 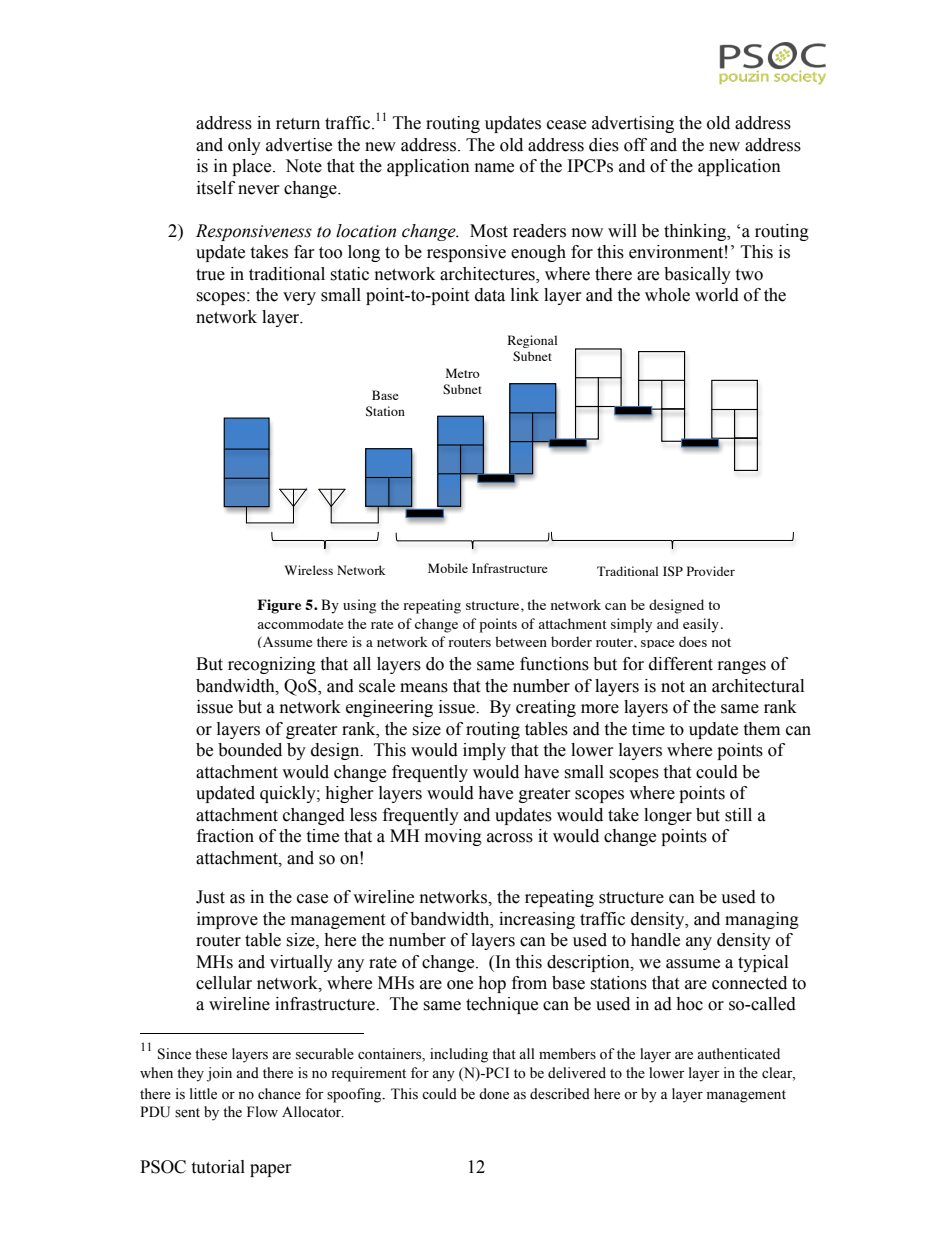 What do you see at coordinates (494, 168) in the screenshot?
I see `name` at bounding box center [494, 168].
